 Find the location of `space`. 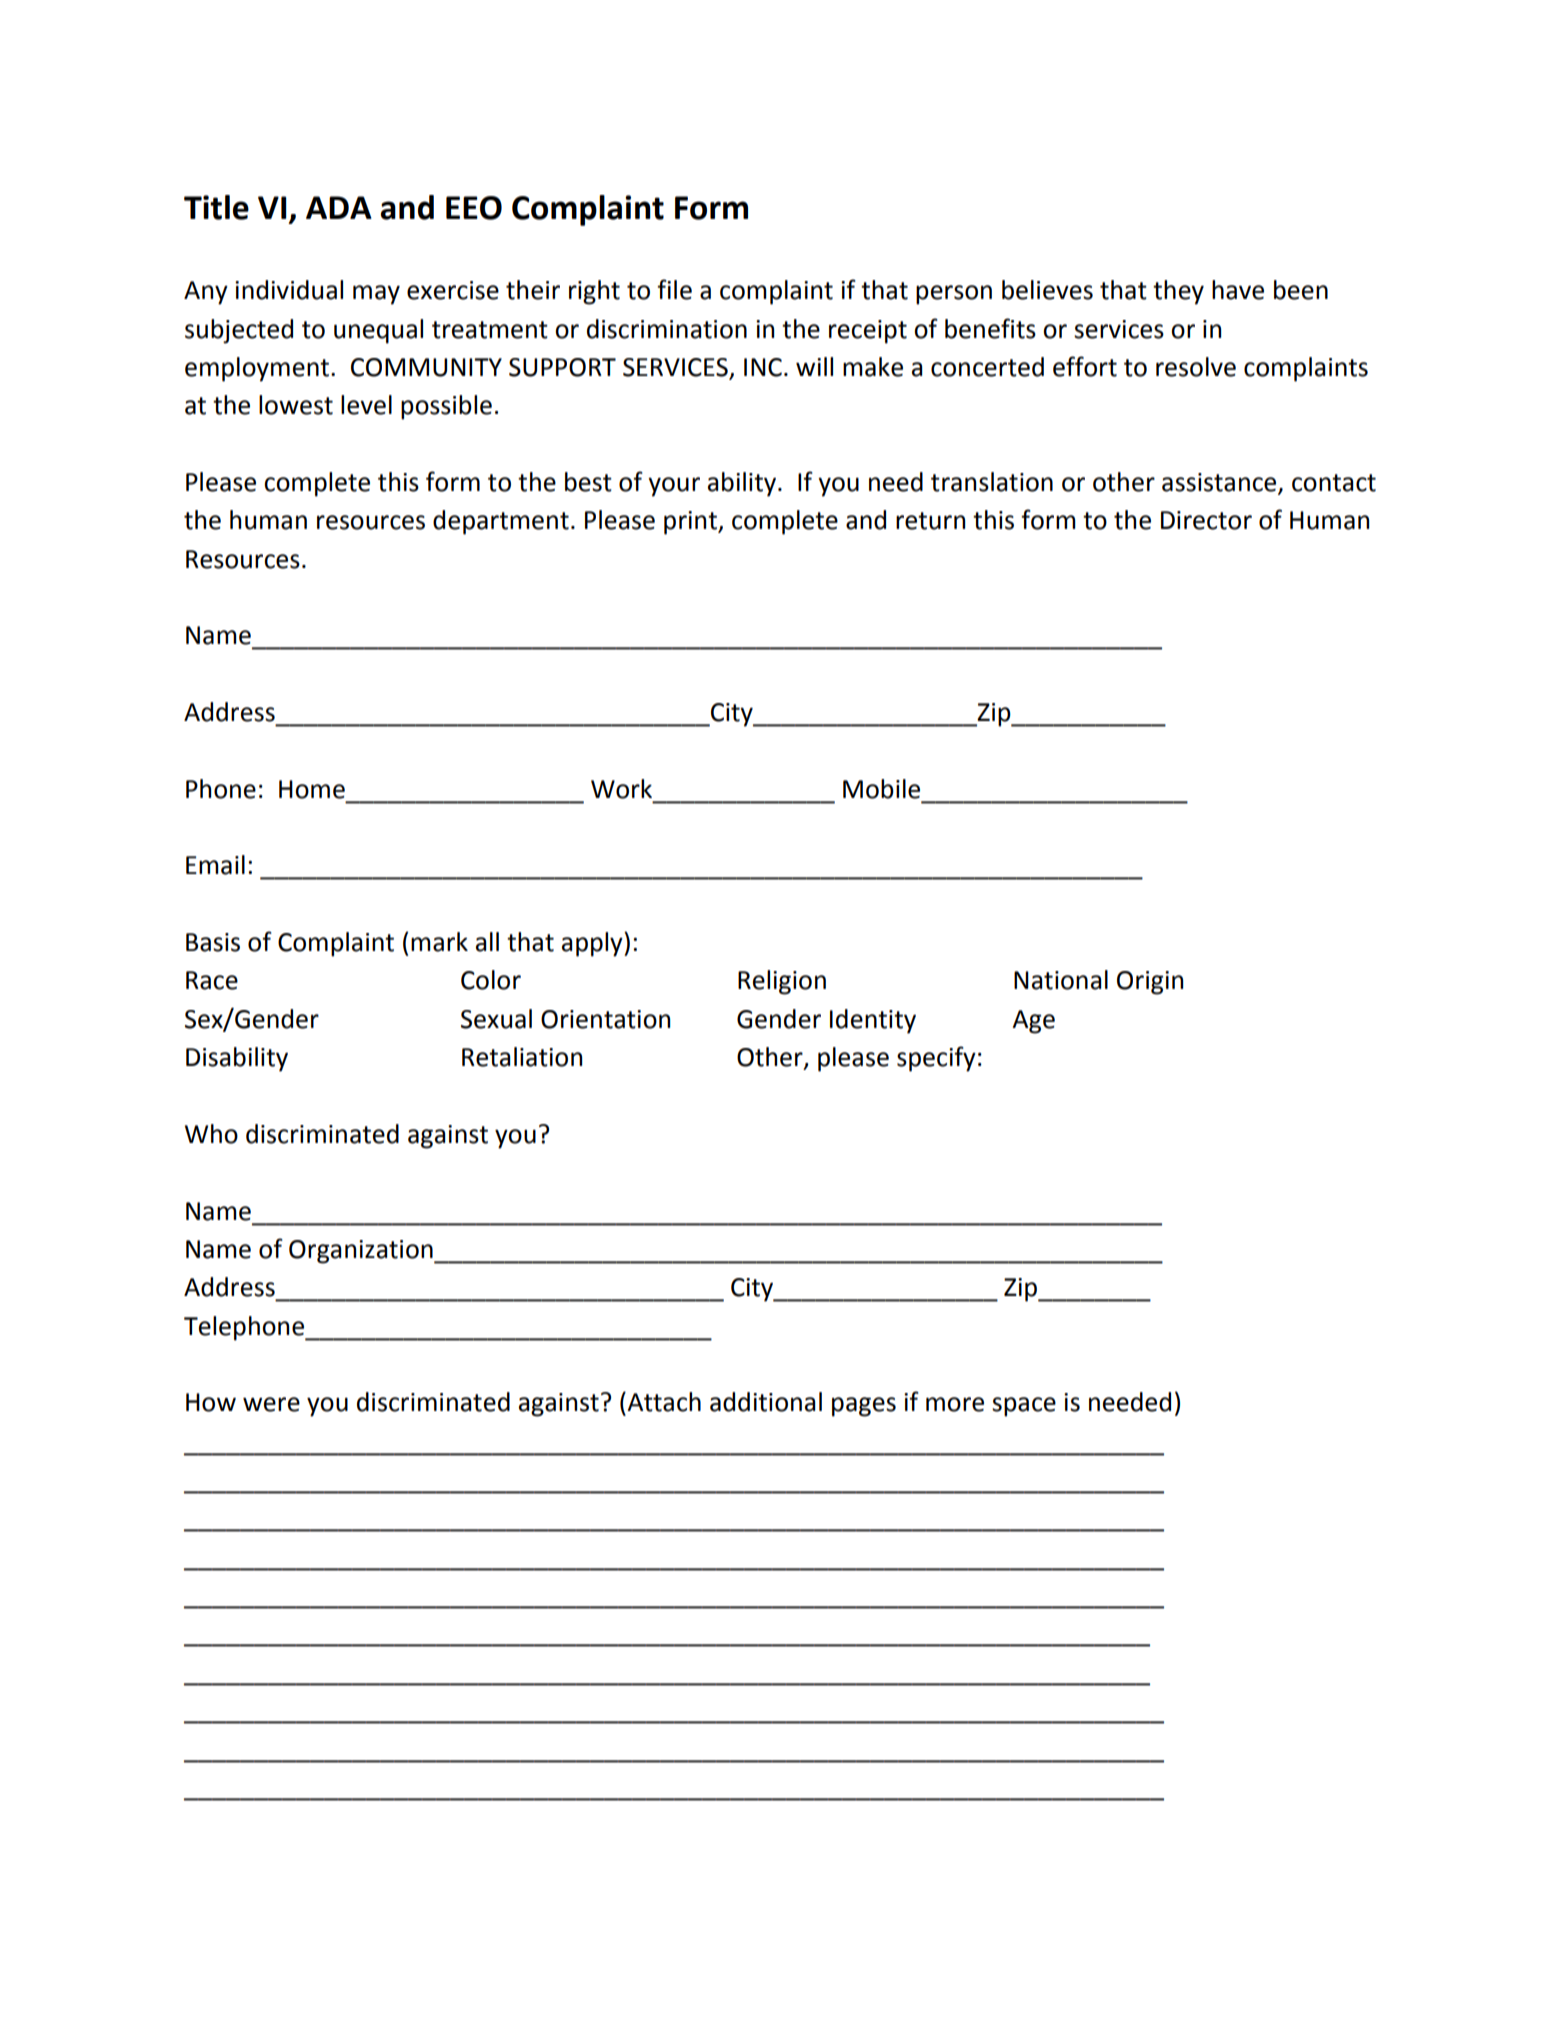

space is located at coordinates (1024, 1407).
